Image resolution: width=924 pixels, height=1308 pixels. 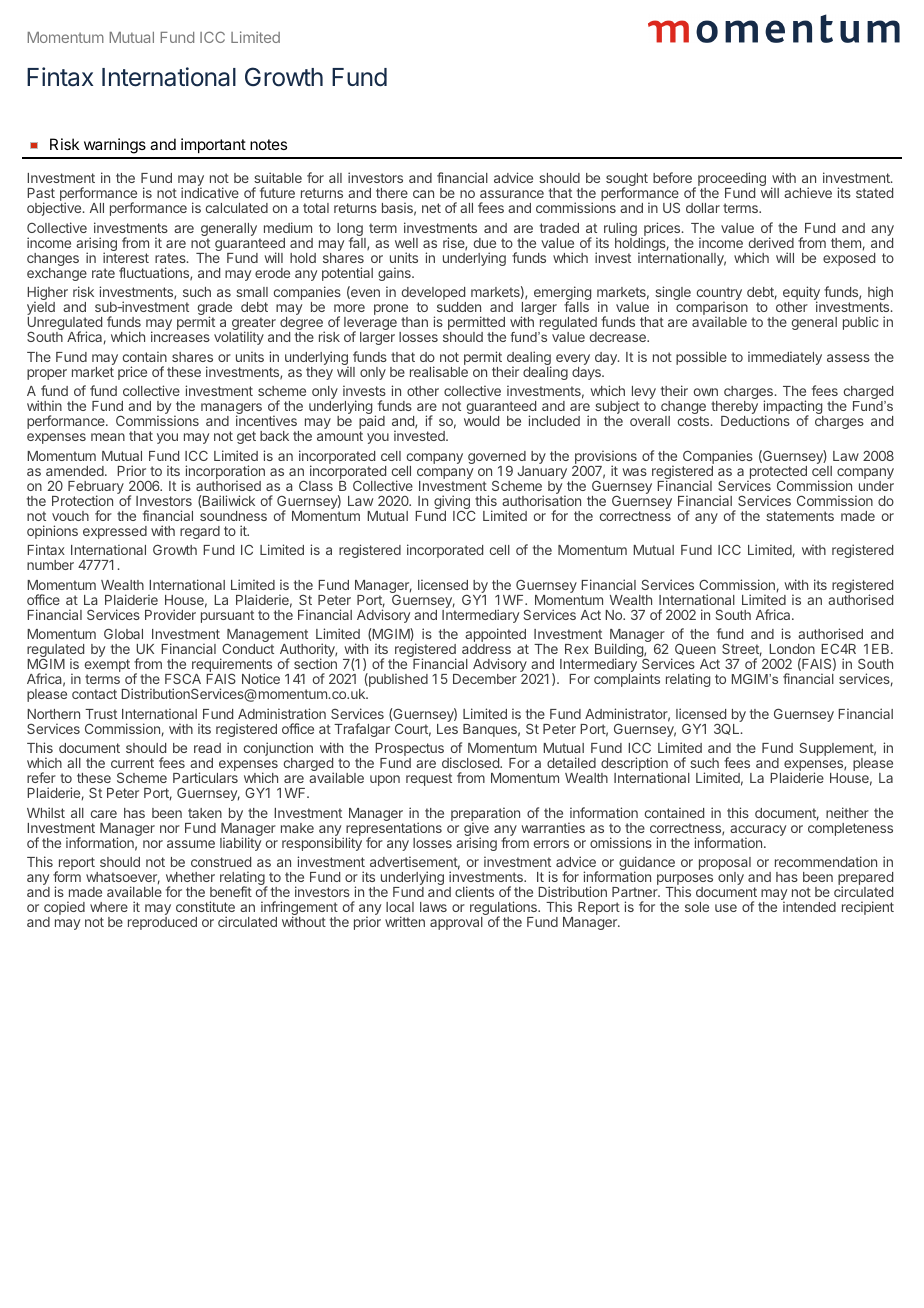 I want to click on can, so click(x=423, y=194).
